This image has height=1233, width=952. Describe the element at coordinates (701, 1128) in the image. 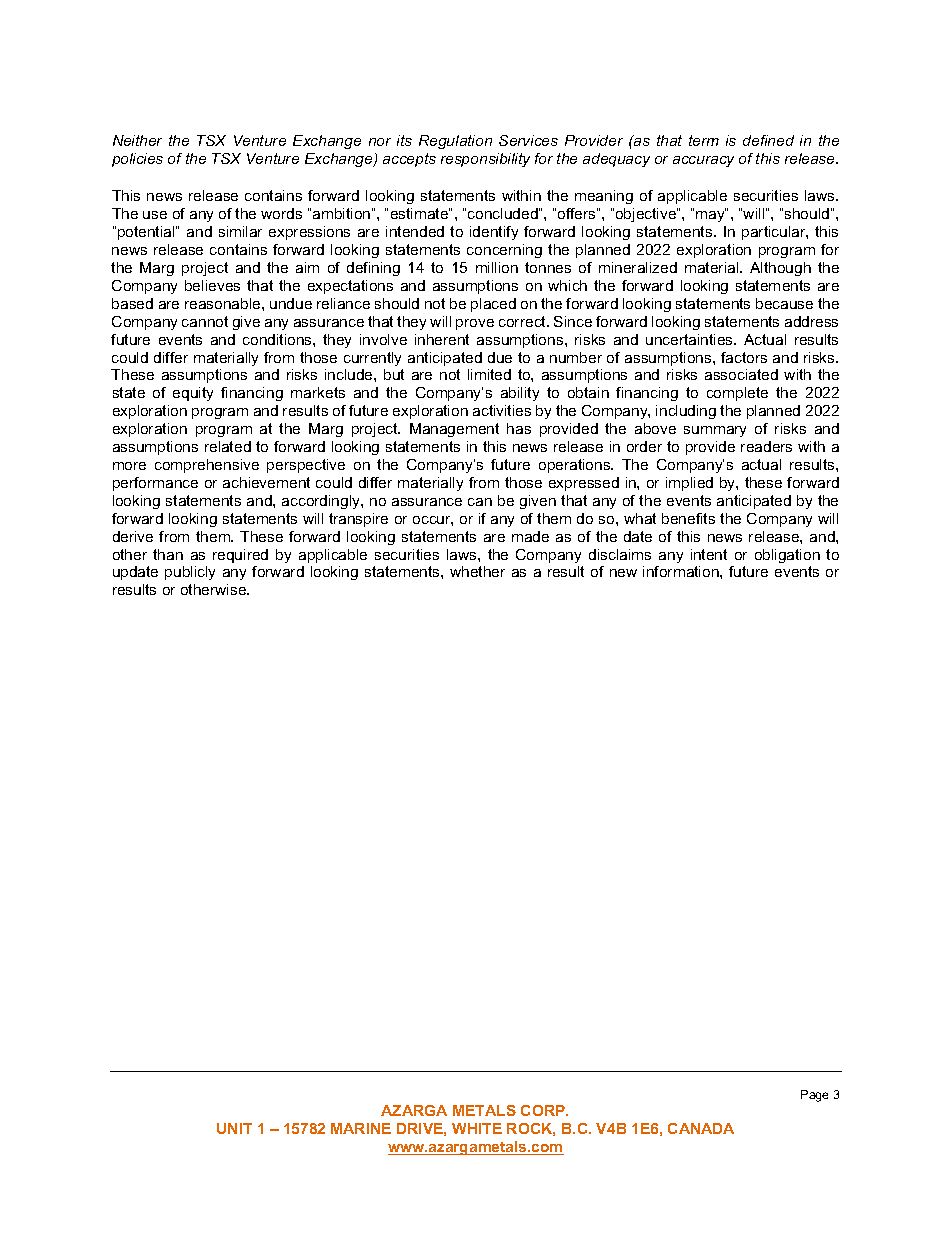

I see `CANADA` at that location.
